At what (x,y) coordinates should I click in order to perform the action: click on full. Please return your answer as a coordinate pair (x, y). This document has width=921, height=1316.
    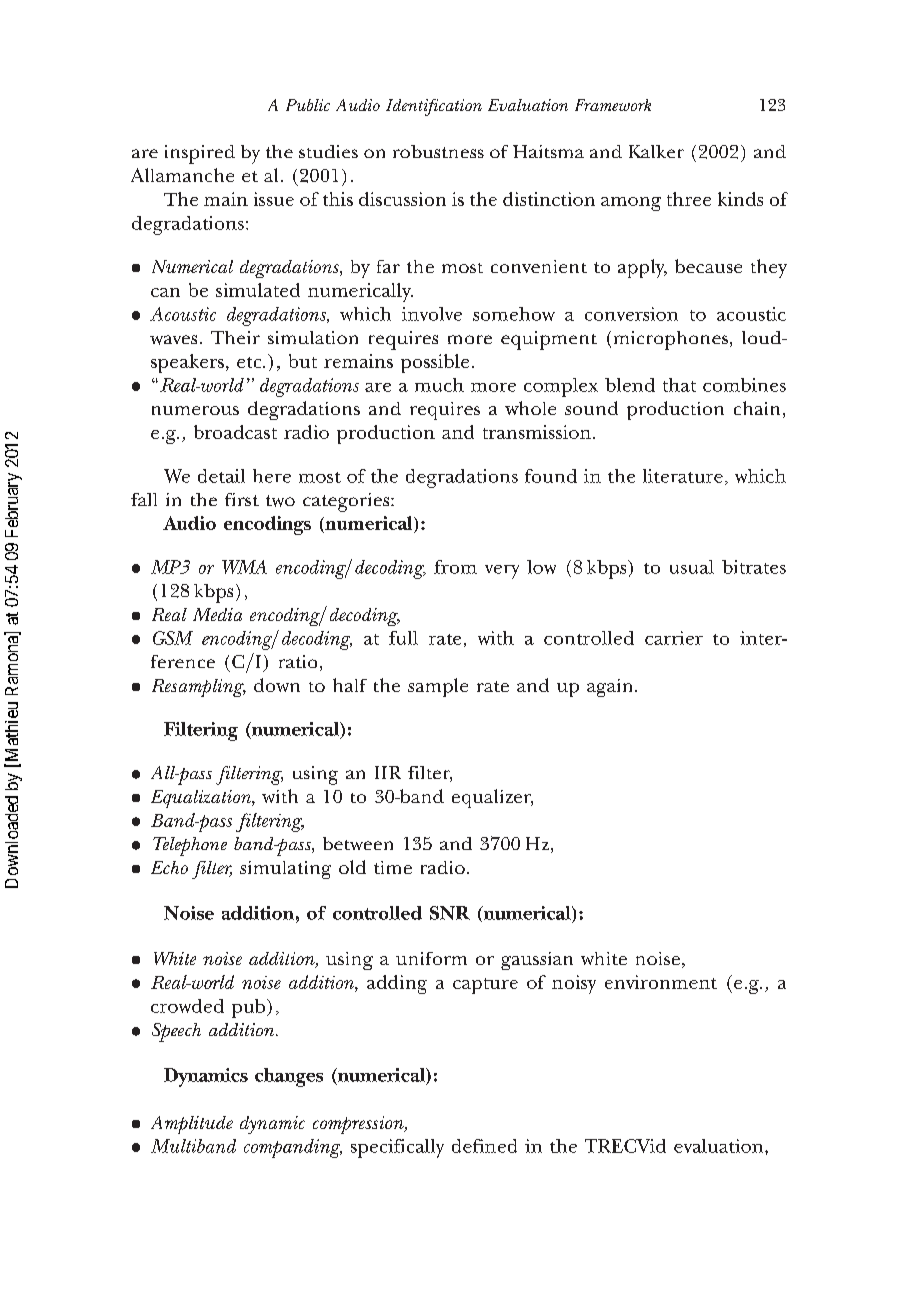
    Looking at the image, I should click on (403, 638).
